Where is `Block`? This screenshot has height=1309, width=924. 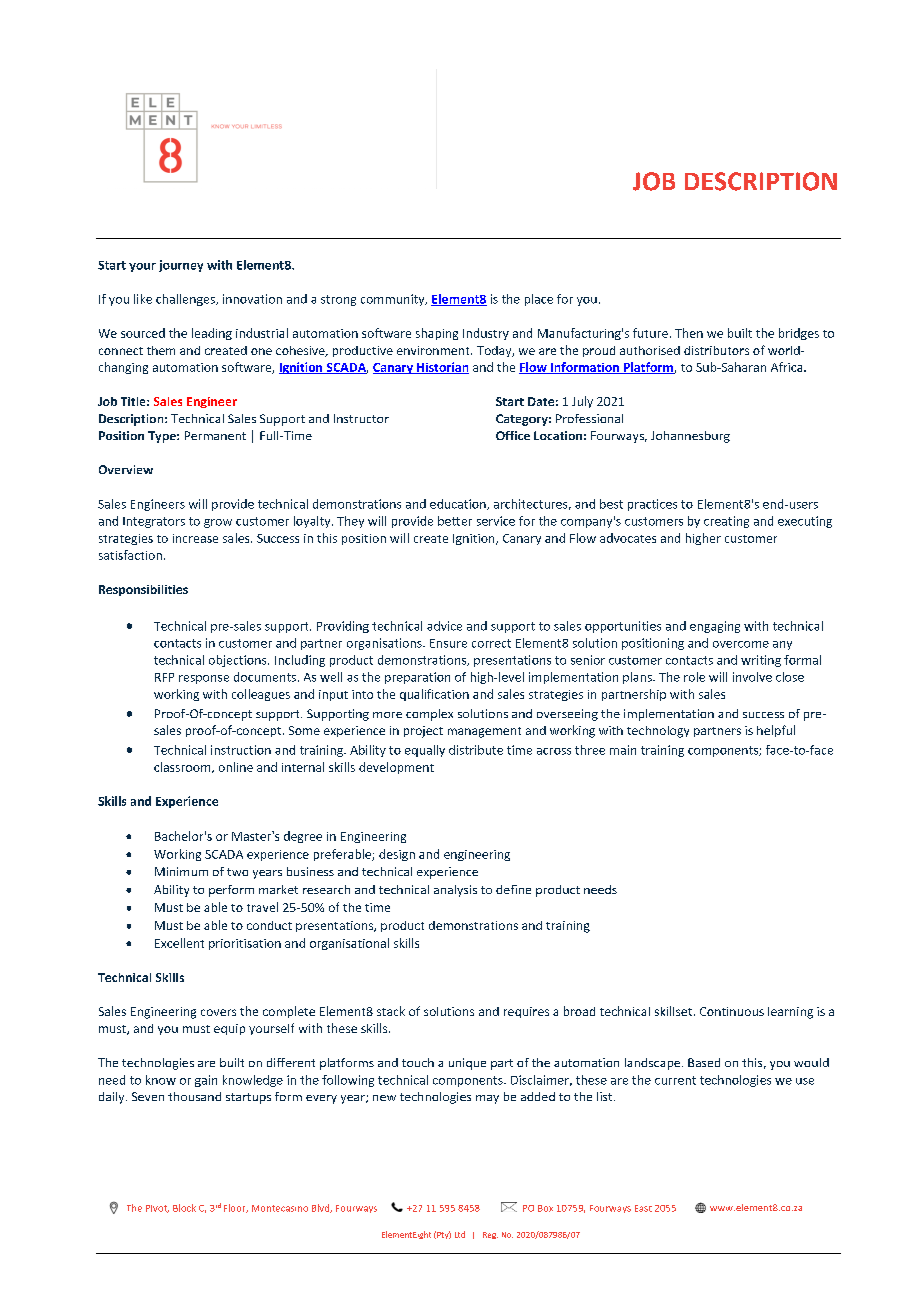
Block is located at coordinates (184, 1208).
